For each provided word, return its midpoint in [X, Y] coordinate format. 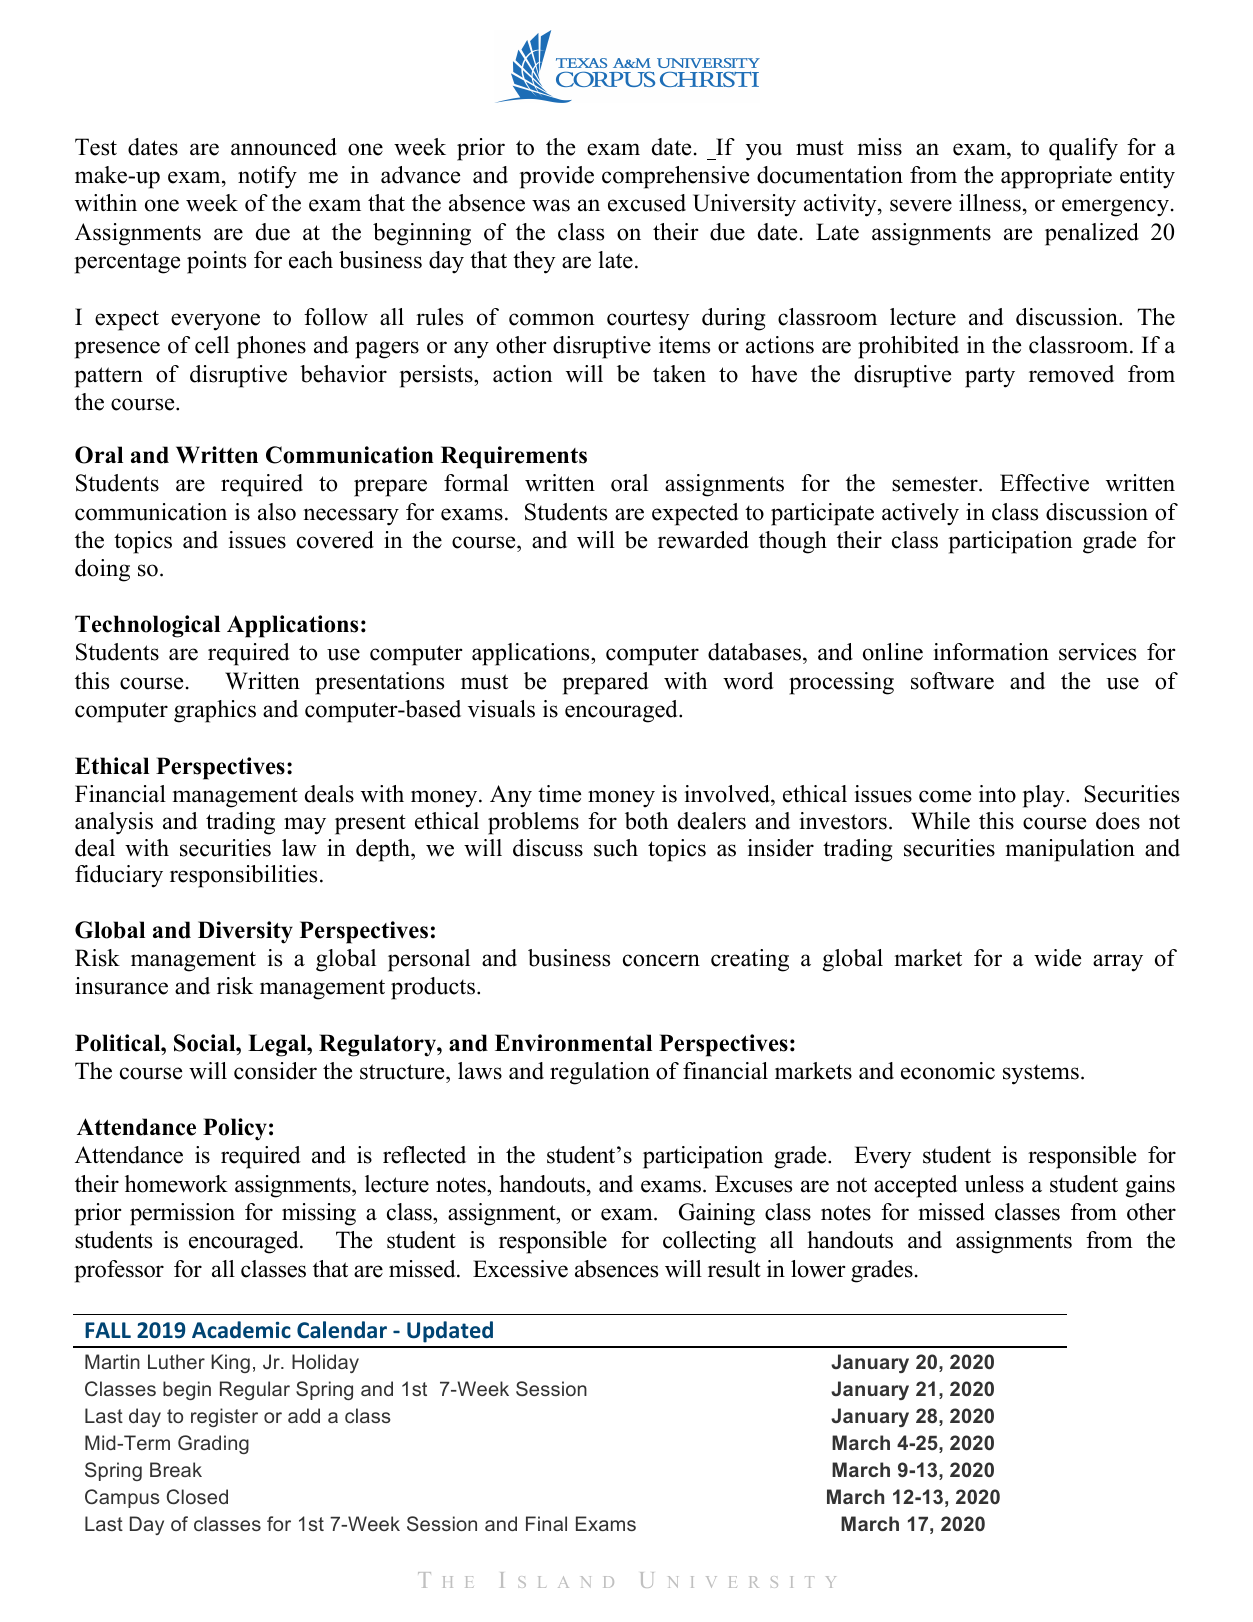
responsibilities [243, 876]
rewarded [703, 540]
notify [267, 177]
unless [994, 1184]
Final [546, 1523]
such [616, 848]
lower [818, 1269]
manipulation [1070, 850]
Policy [235, 1129]
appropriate [1056, 177]
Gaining [717, 1214]
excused [647, 203]
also [277, 512]
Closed [197, 1496]
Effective [1044, 483]
